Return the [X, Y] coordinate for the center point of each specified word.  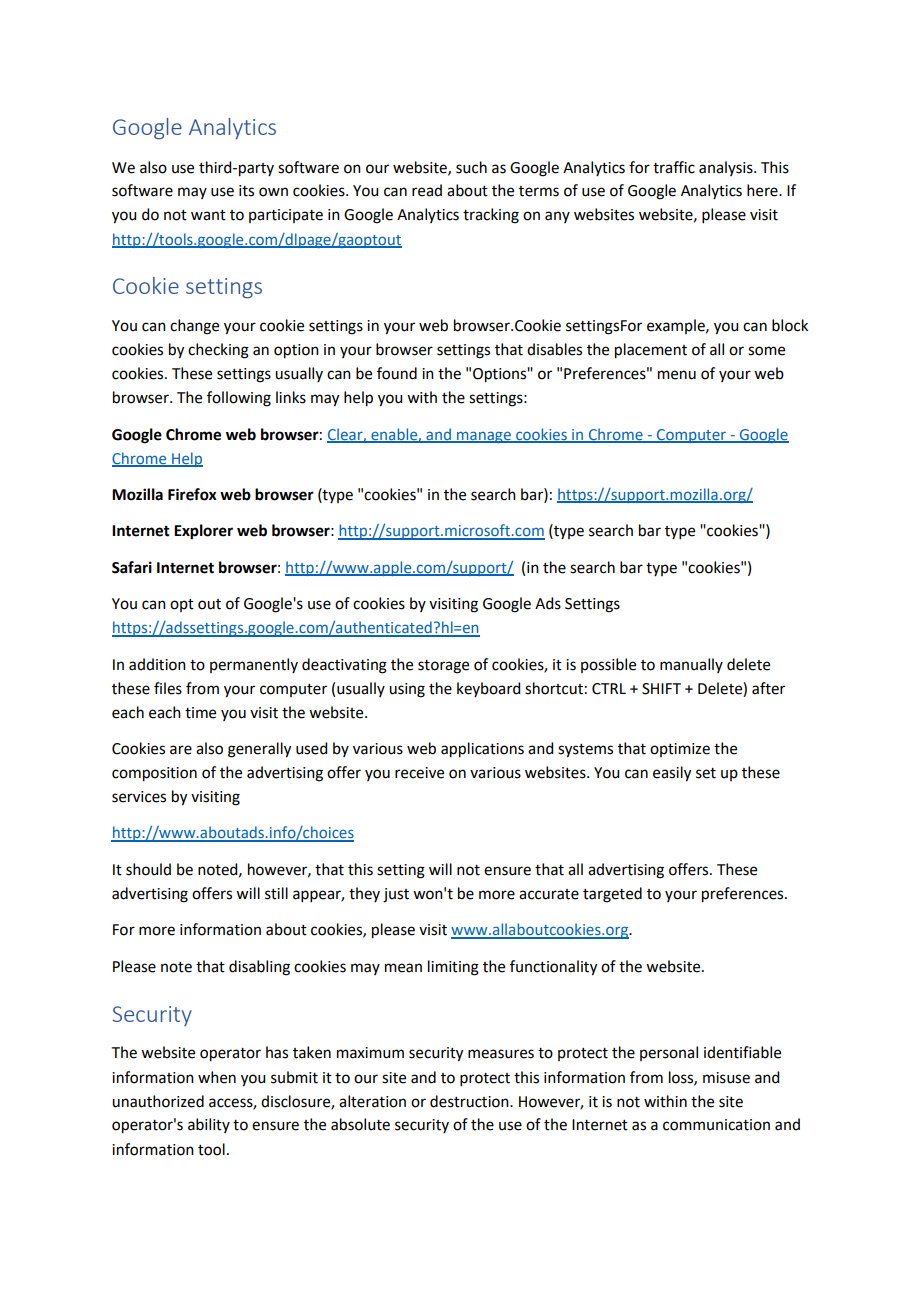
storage [443, 667]
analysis [727, 168]
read [427, 190]
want [208, 215]
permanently [254, 665]
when [217, 1077]
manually [691, 665]
